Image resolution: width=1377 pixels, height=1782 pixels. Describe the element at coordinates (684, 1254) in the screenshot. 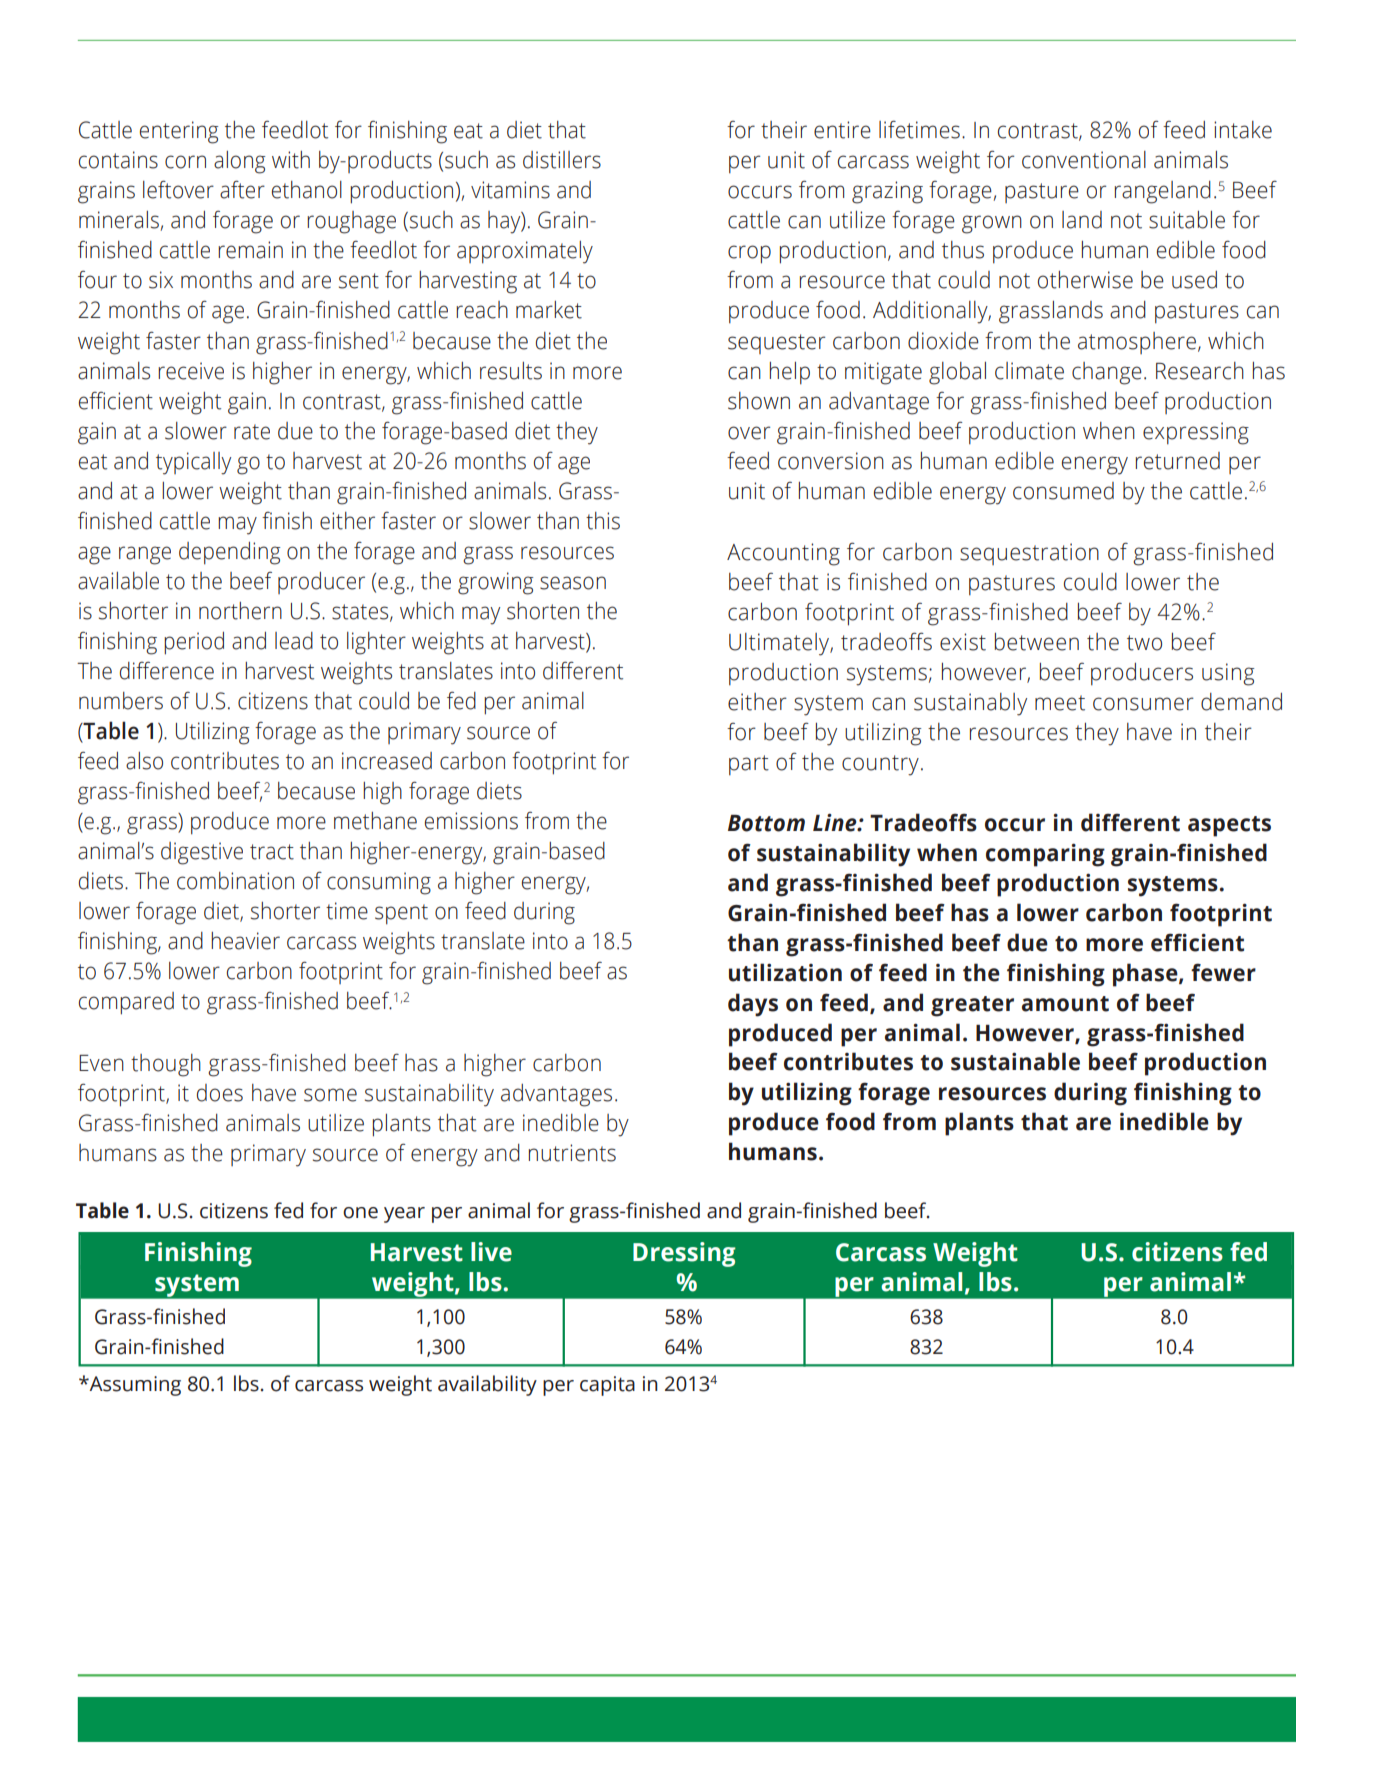

I see `Dressing` at that location.
